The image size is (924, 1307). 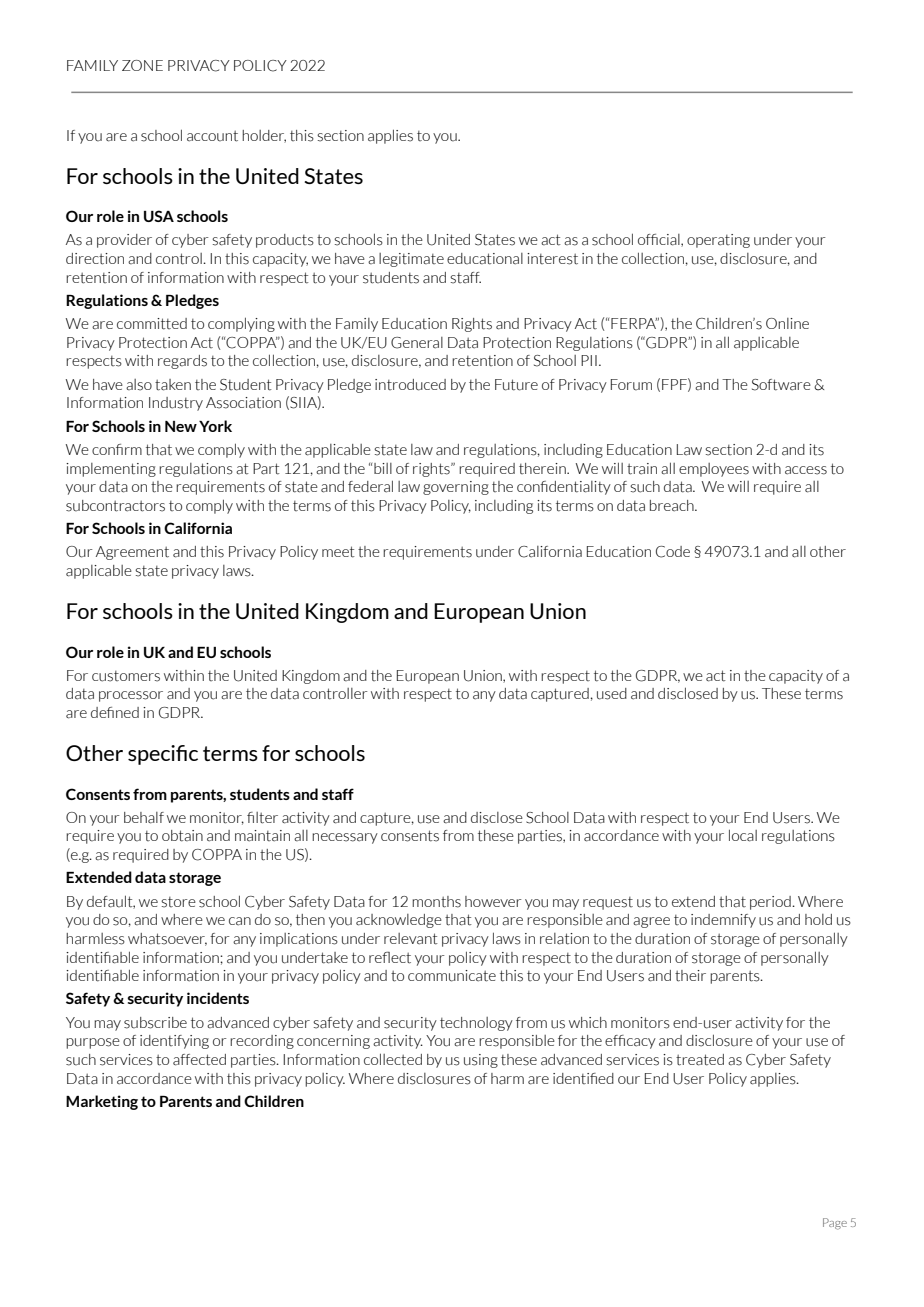 What do you see at coordinates (673, 552) in the screenshot?
I see `Code` at bounding box center [673, 552].
